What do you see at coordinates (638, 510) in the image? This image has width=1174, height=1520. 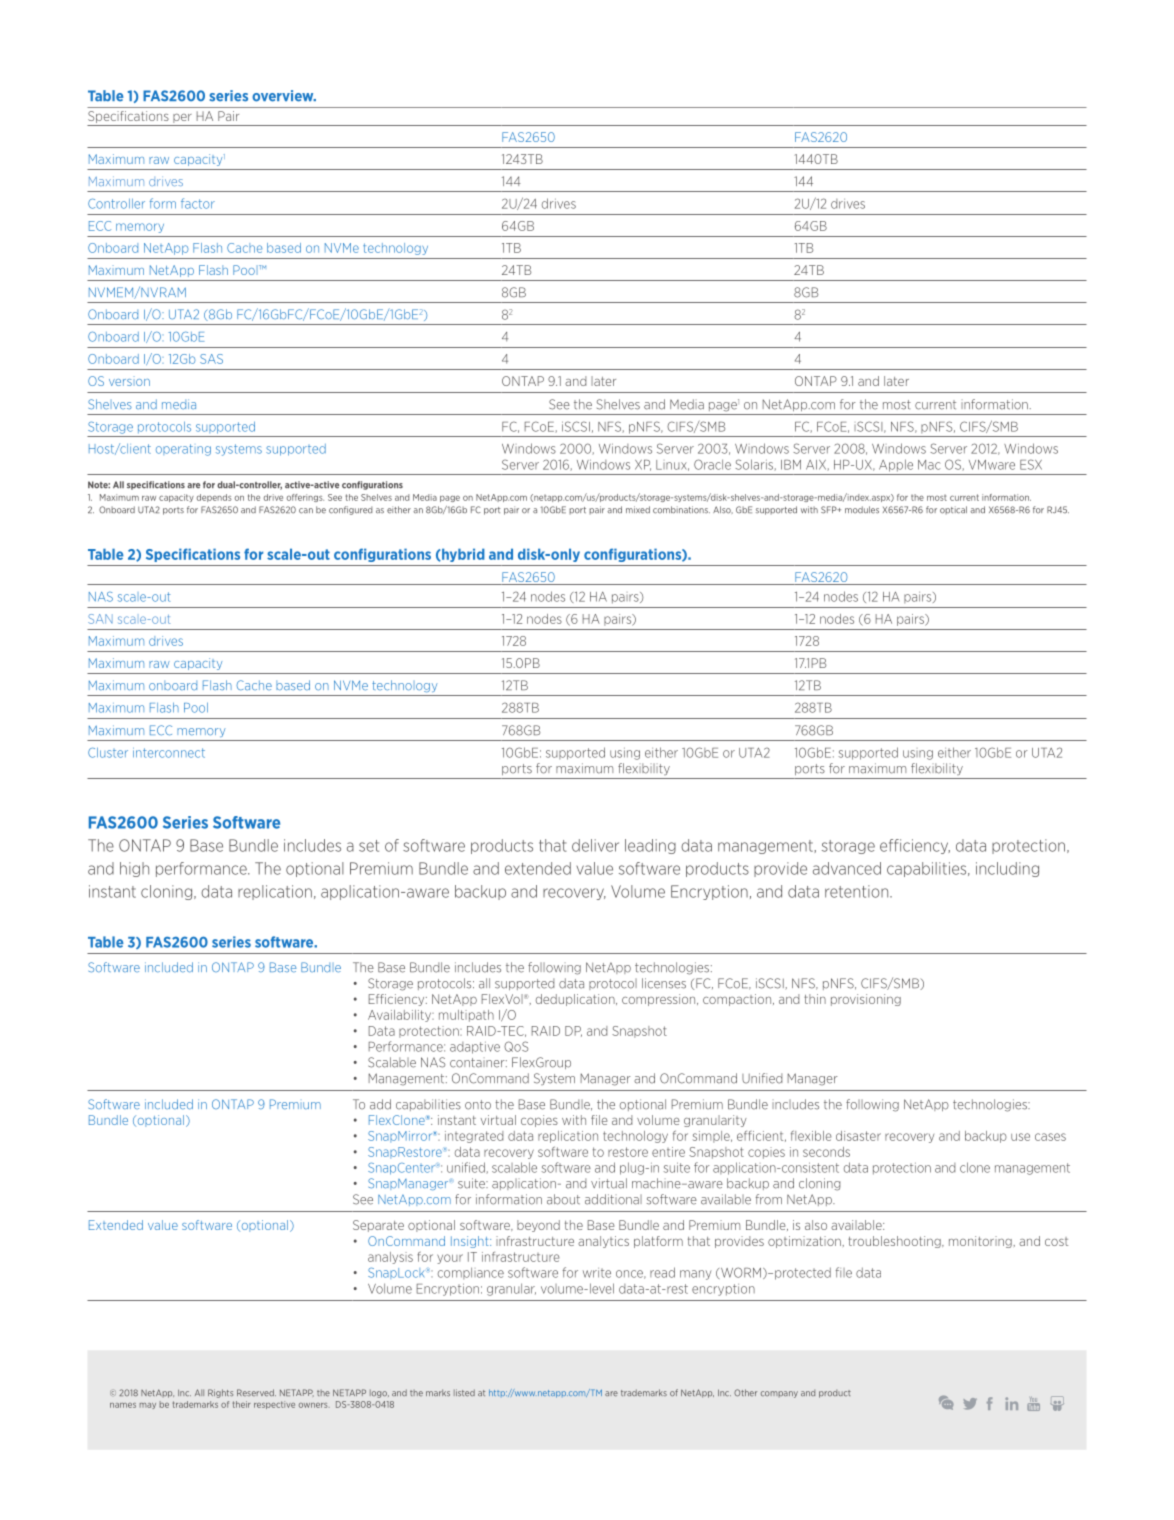 I see `mixed` at bounding box center [638, 510].
